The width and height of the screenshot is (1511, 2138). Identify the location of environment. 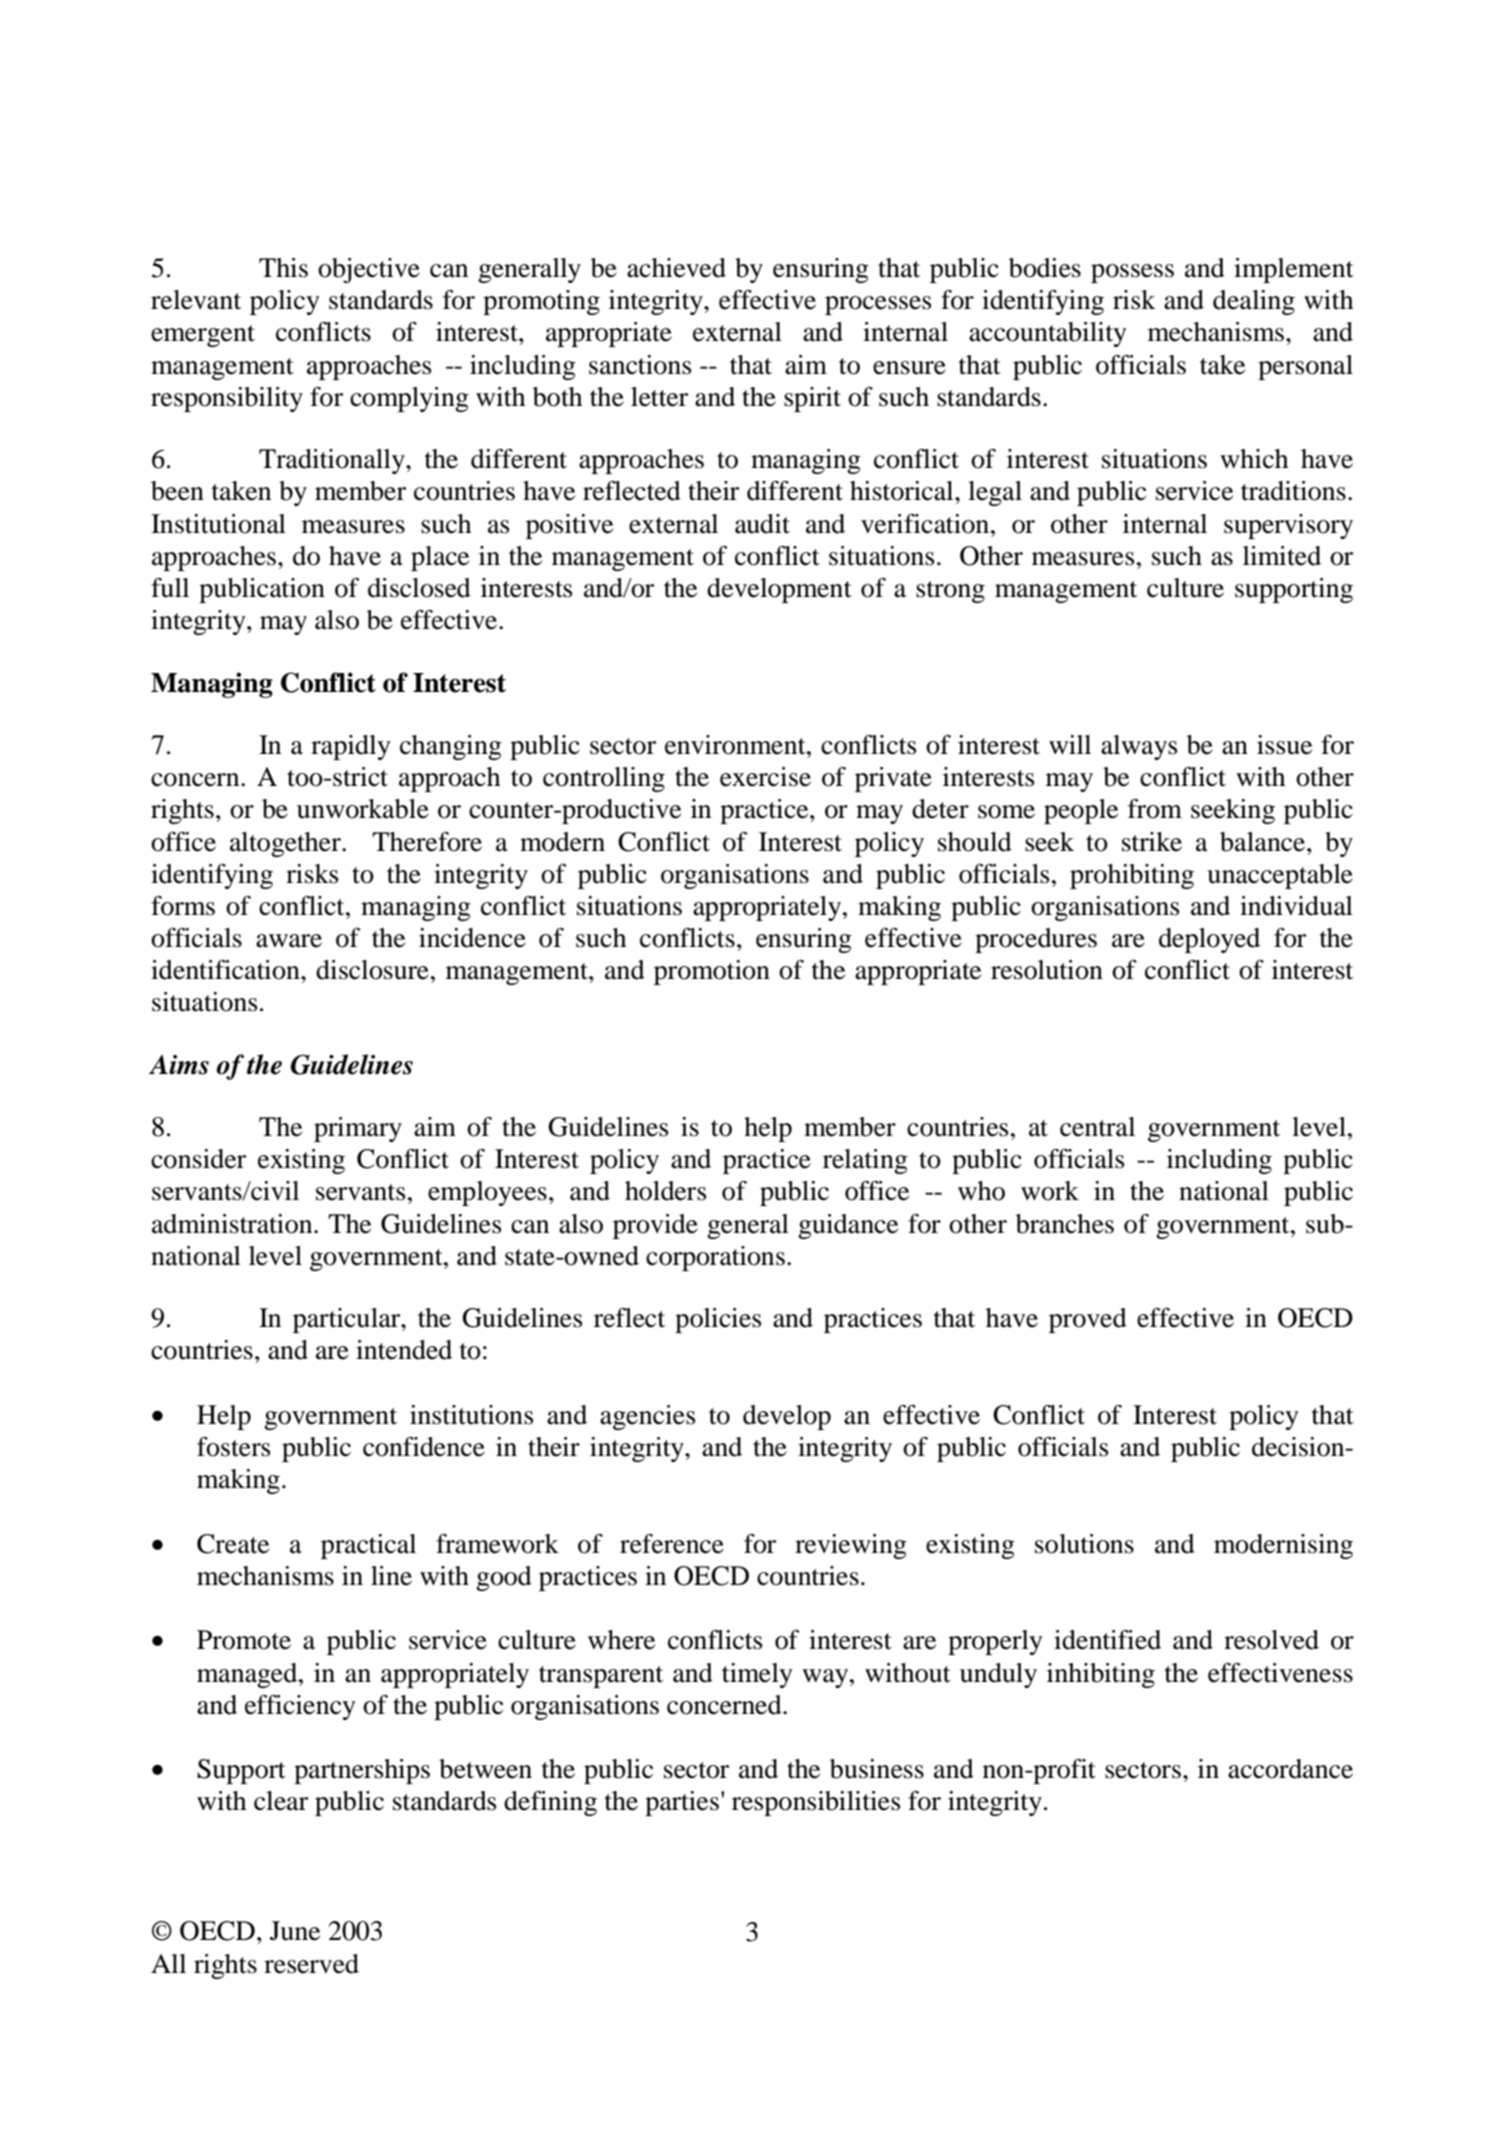
(736, 745).
